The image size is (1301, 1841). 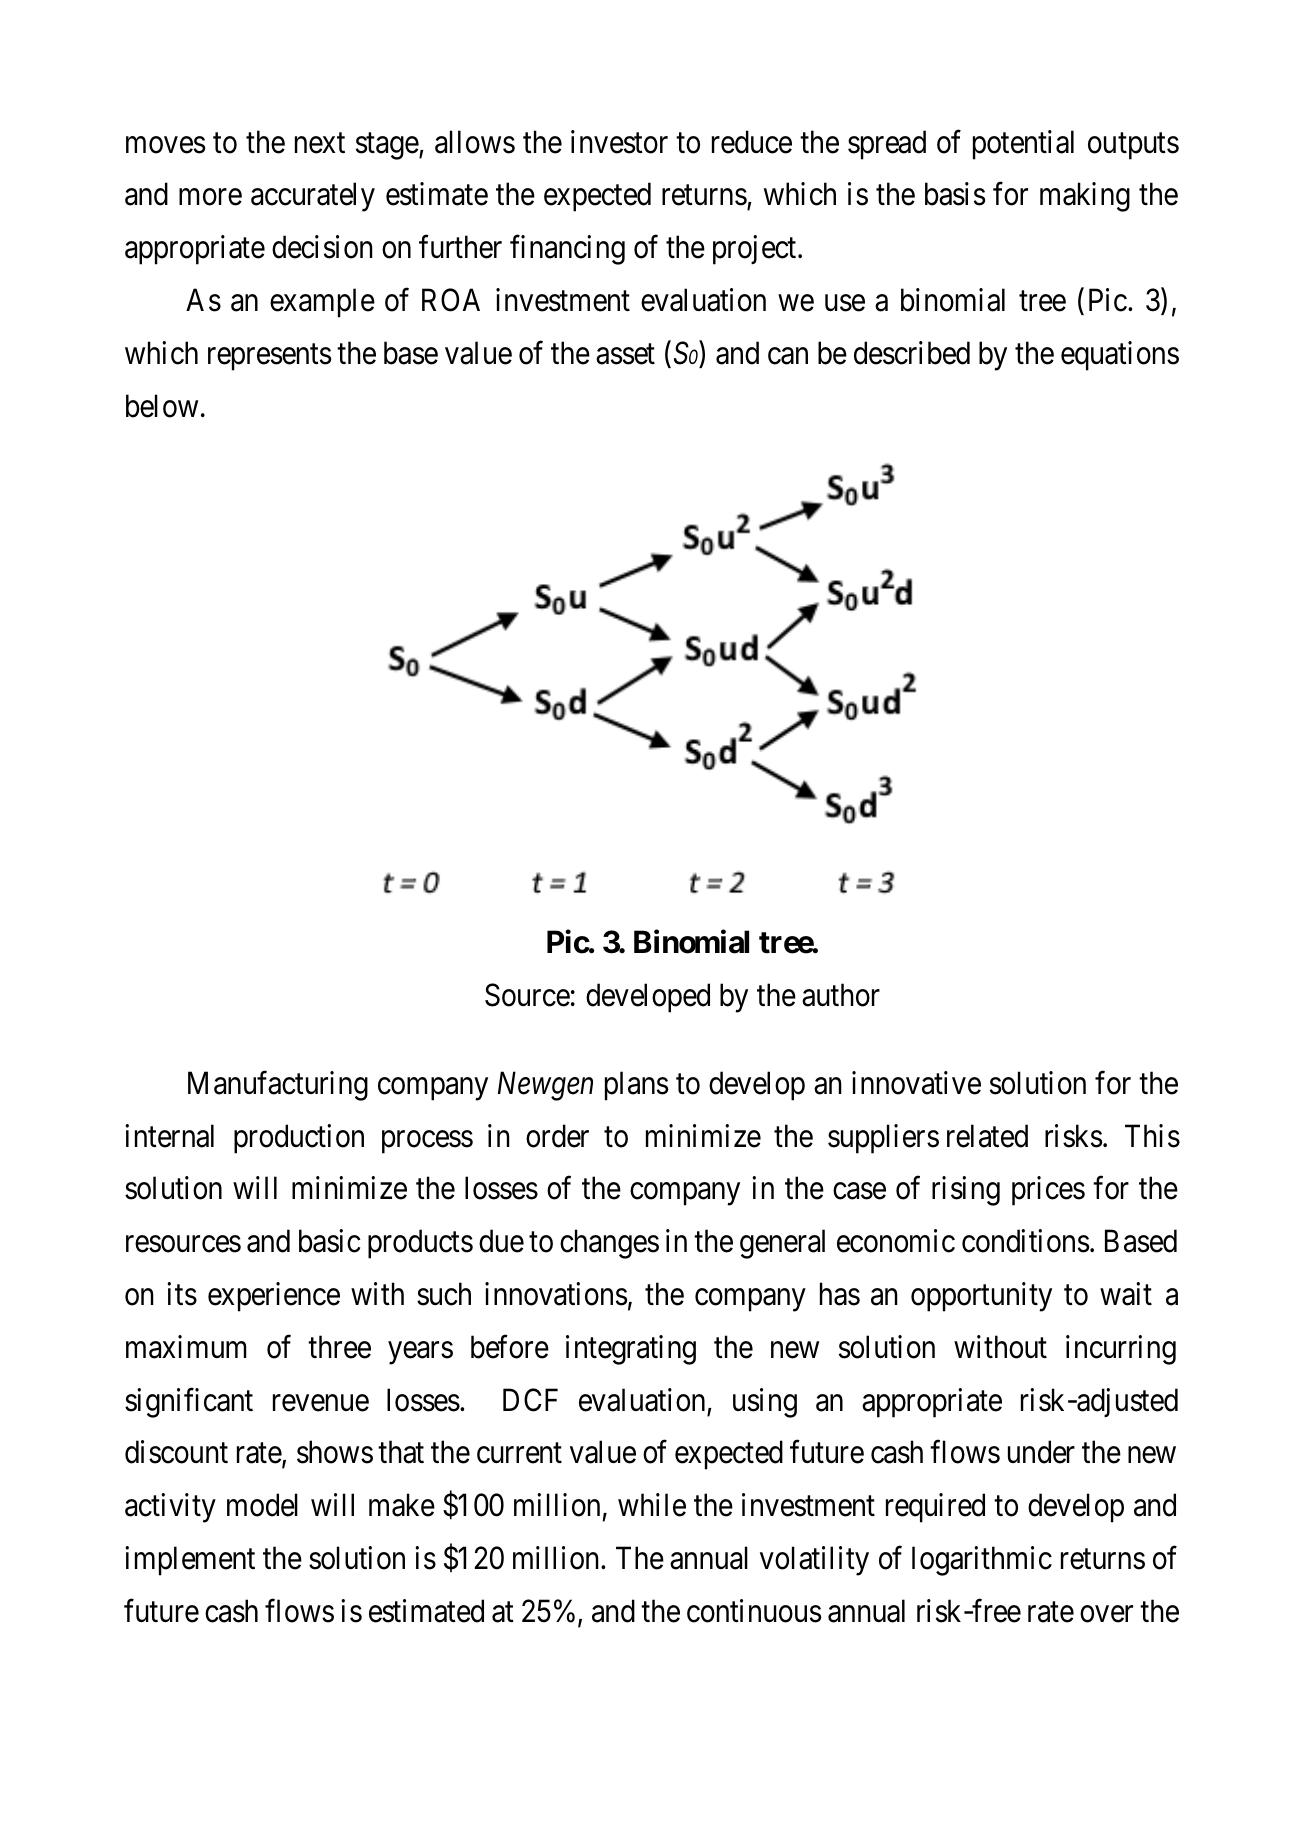 I want to click on next, so click(x=320, y=143).
